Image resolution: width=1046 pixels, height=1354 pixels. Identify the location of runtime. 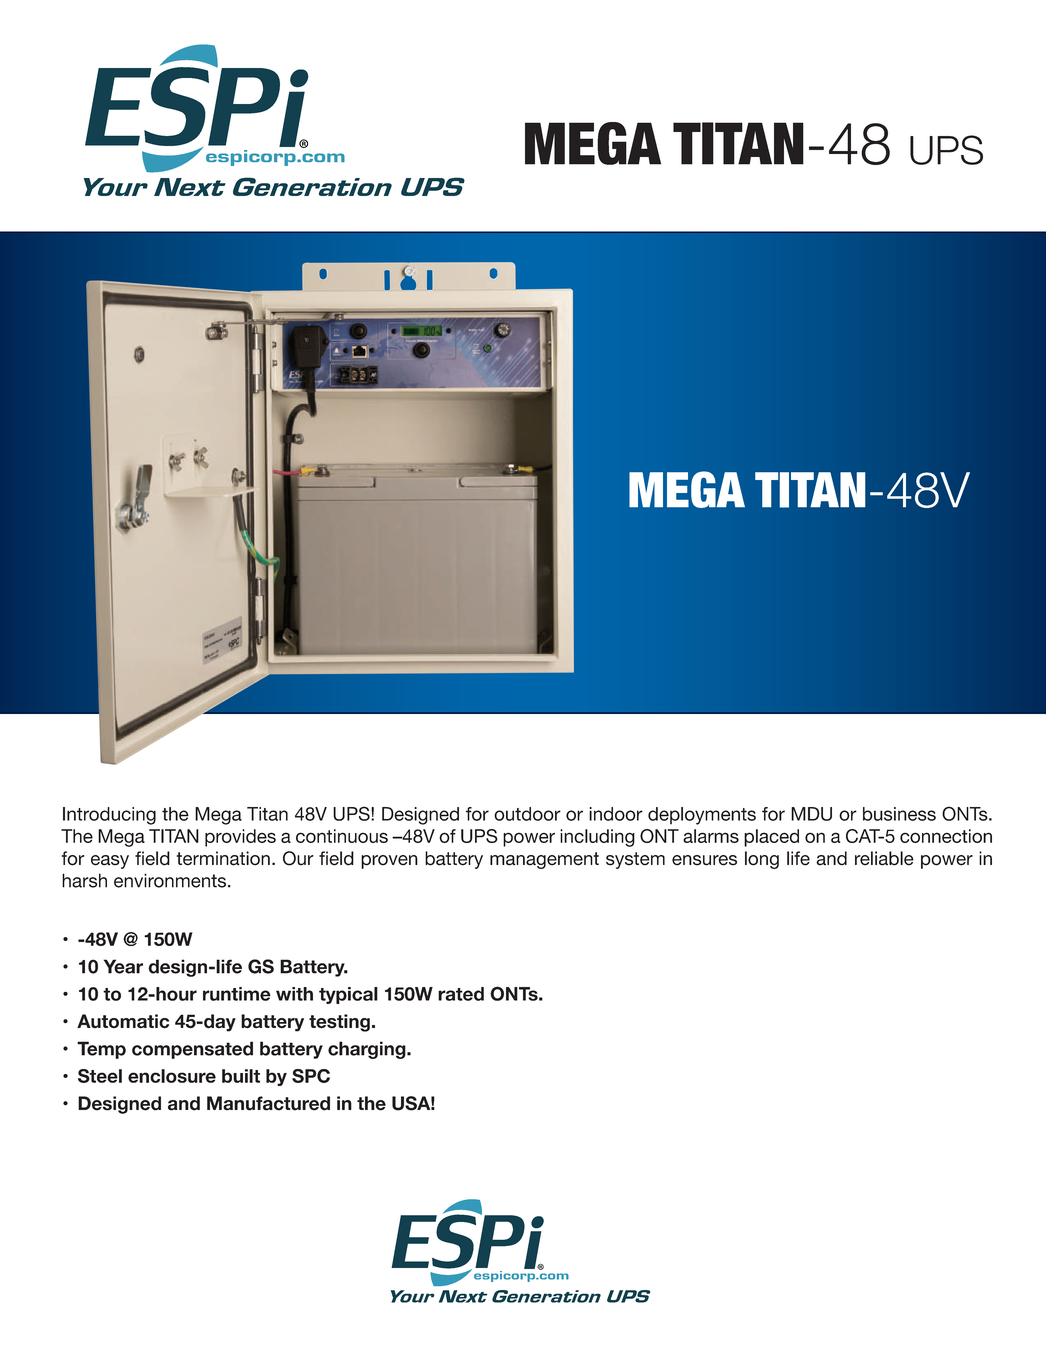
(237, 994).
